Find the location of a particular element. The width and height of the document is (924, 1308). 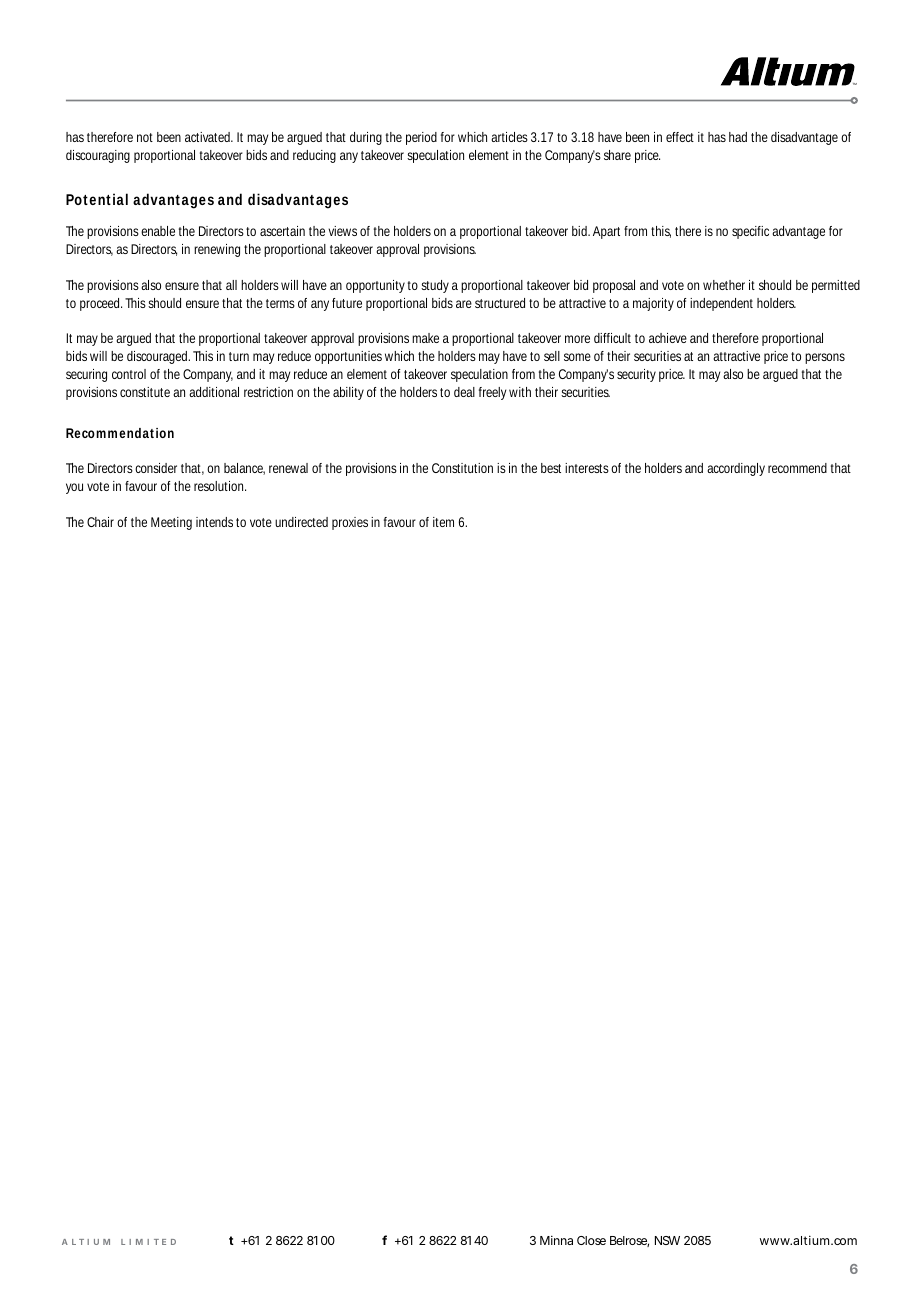

deal is located at coordinates (464, 392).
